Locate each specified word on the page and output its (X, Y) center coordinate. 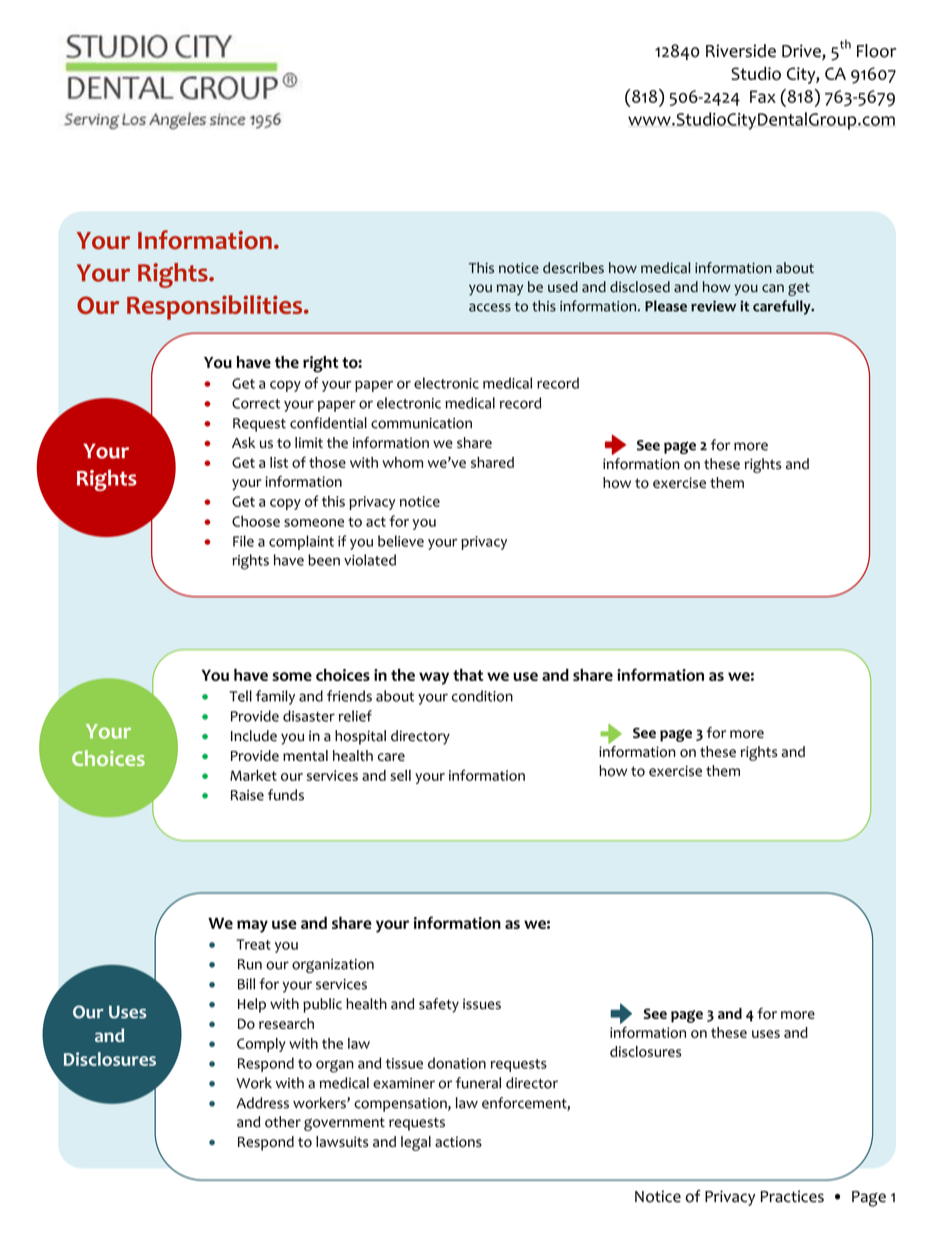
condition (482, 696)
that (468, 675)
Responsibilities (216, 307)
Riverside (741, 51)
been (324, 560)
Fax (763, 96)
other (283, 1122)
